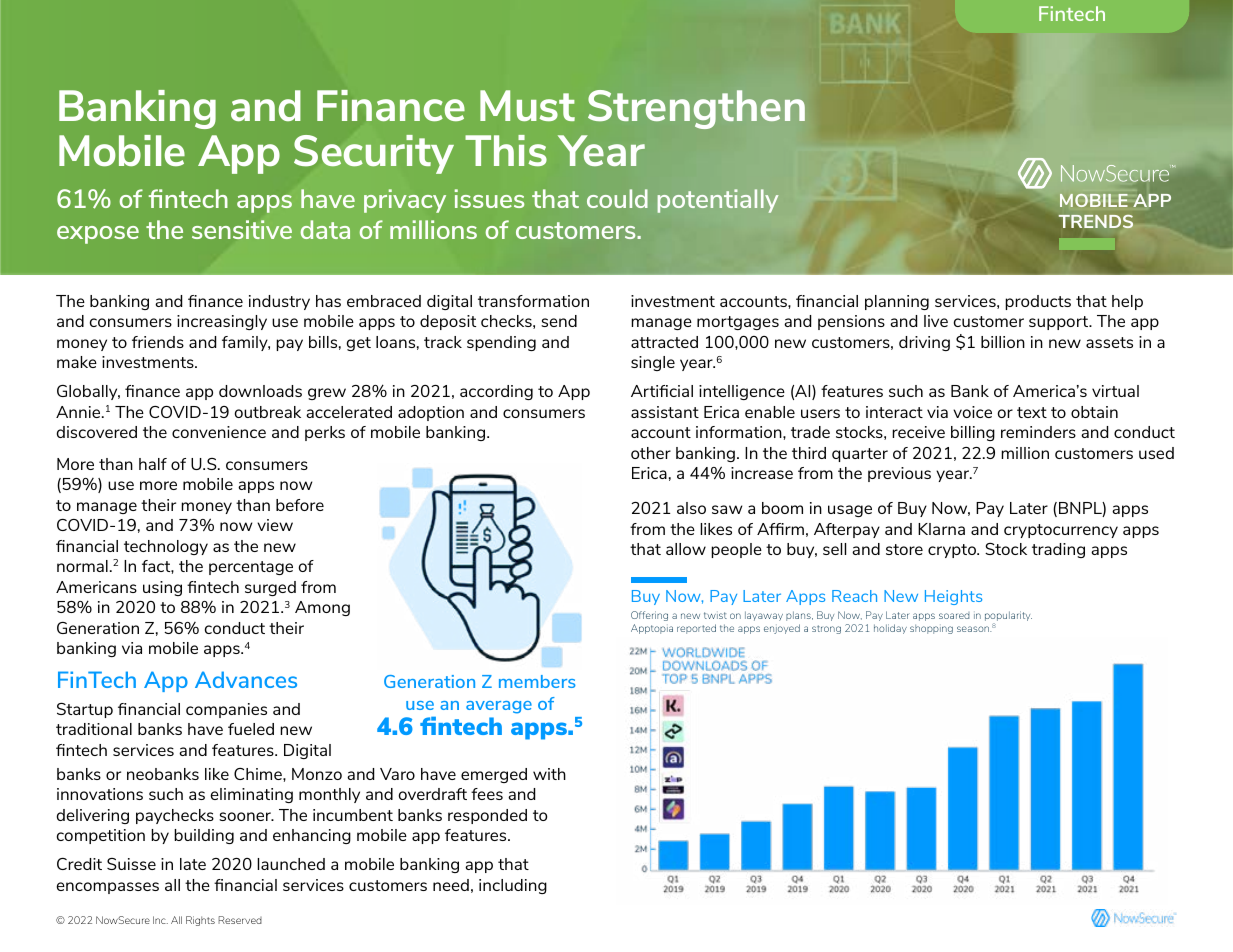 The height and width of the image is (952, 1233). Describe the element at coordinates (1058, 550) in the image. I see `trading` at that location.
